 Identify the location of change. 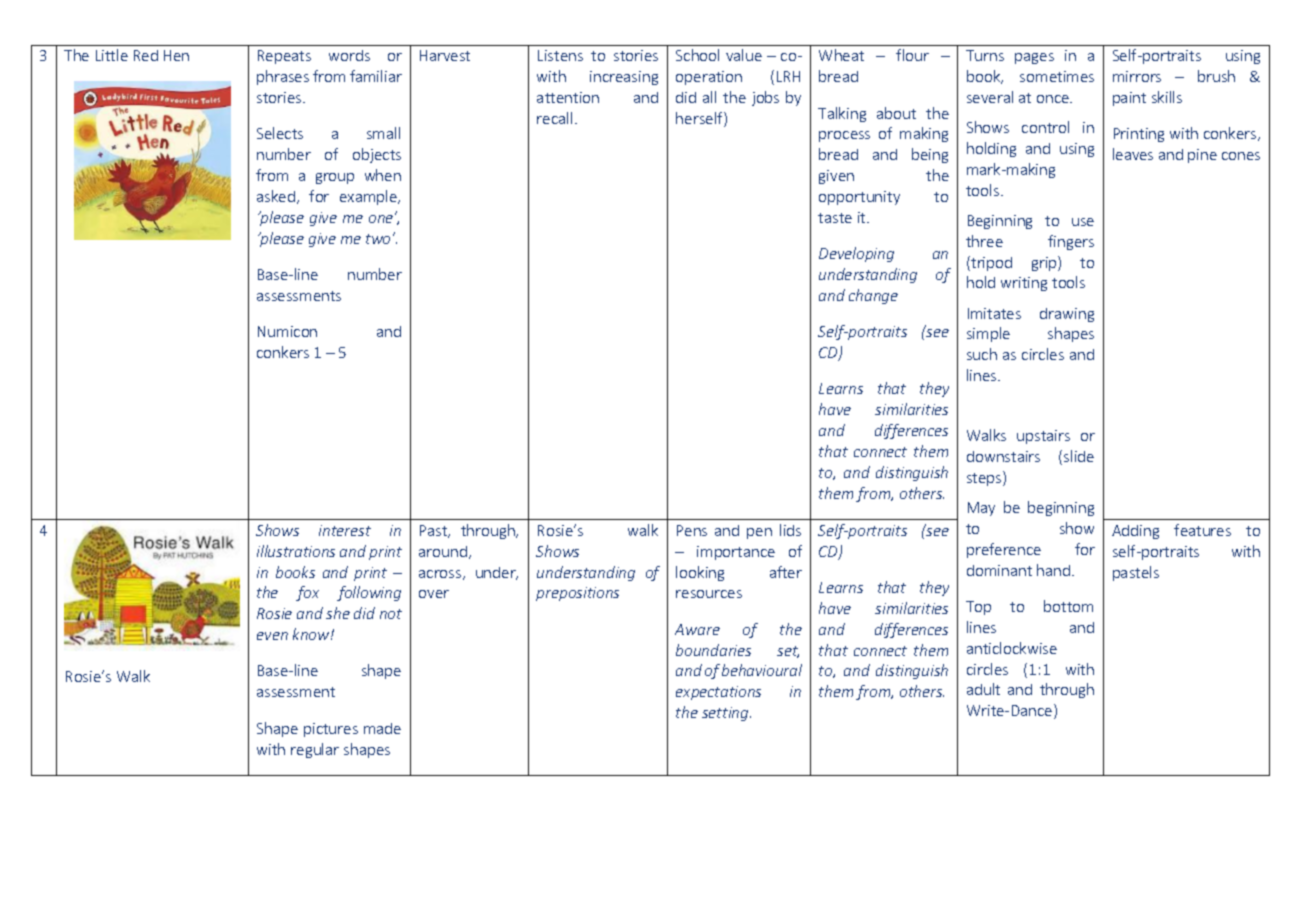
(873, 296).
